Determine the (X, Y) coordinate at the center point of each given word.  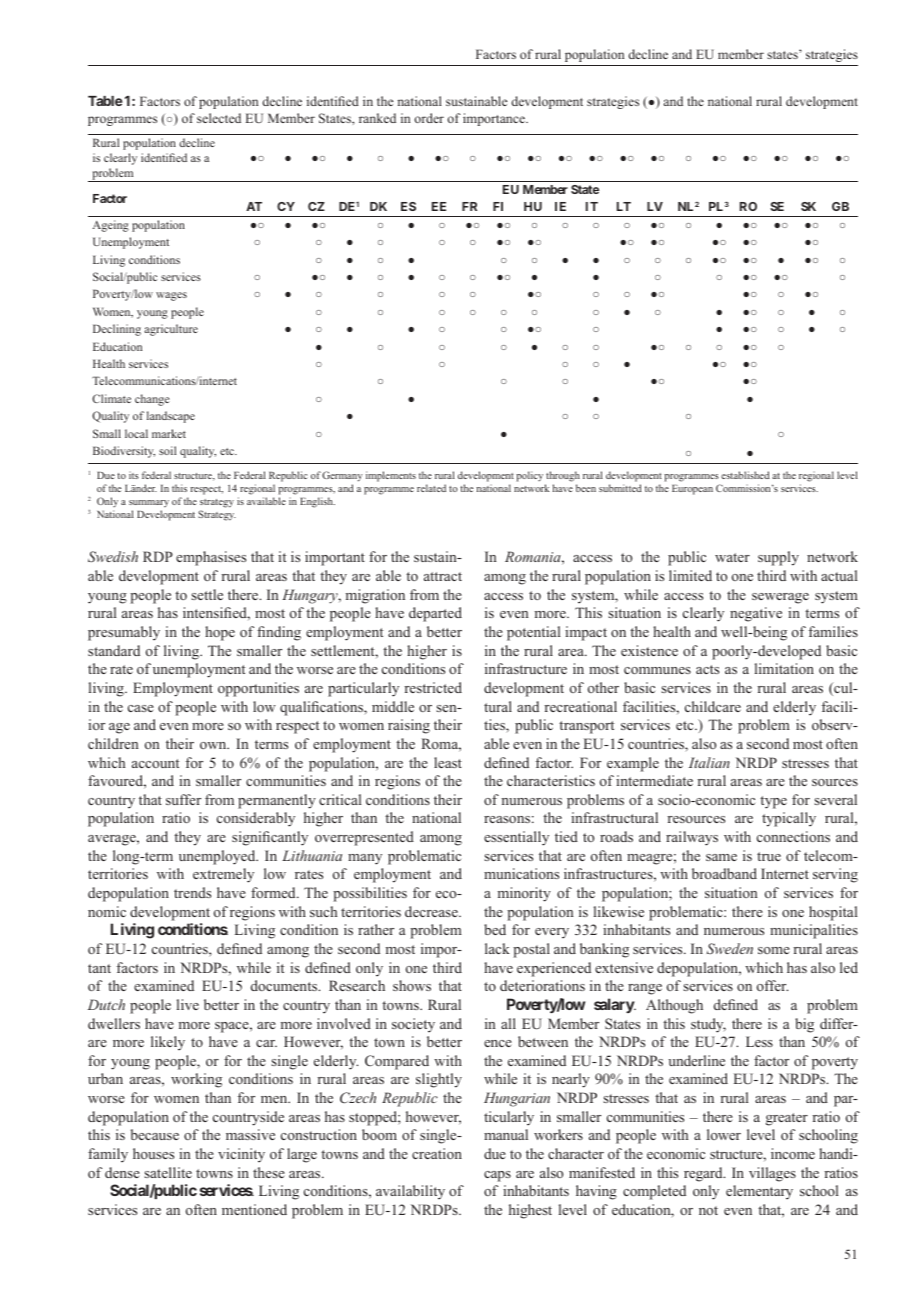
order (429, 118)
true (769, 856)
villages (772, 1174)
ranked (377, 118)
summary (149, 503)
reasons (507, 819)
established (745, 475)
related (431, 488)
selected (219, 118)
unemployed (218, 857)
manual (506, 1134)
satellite (168, 1172)
